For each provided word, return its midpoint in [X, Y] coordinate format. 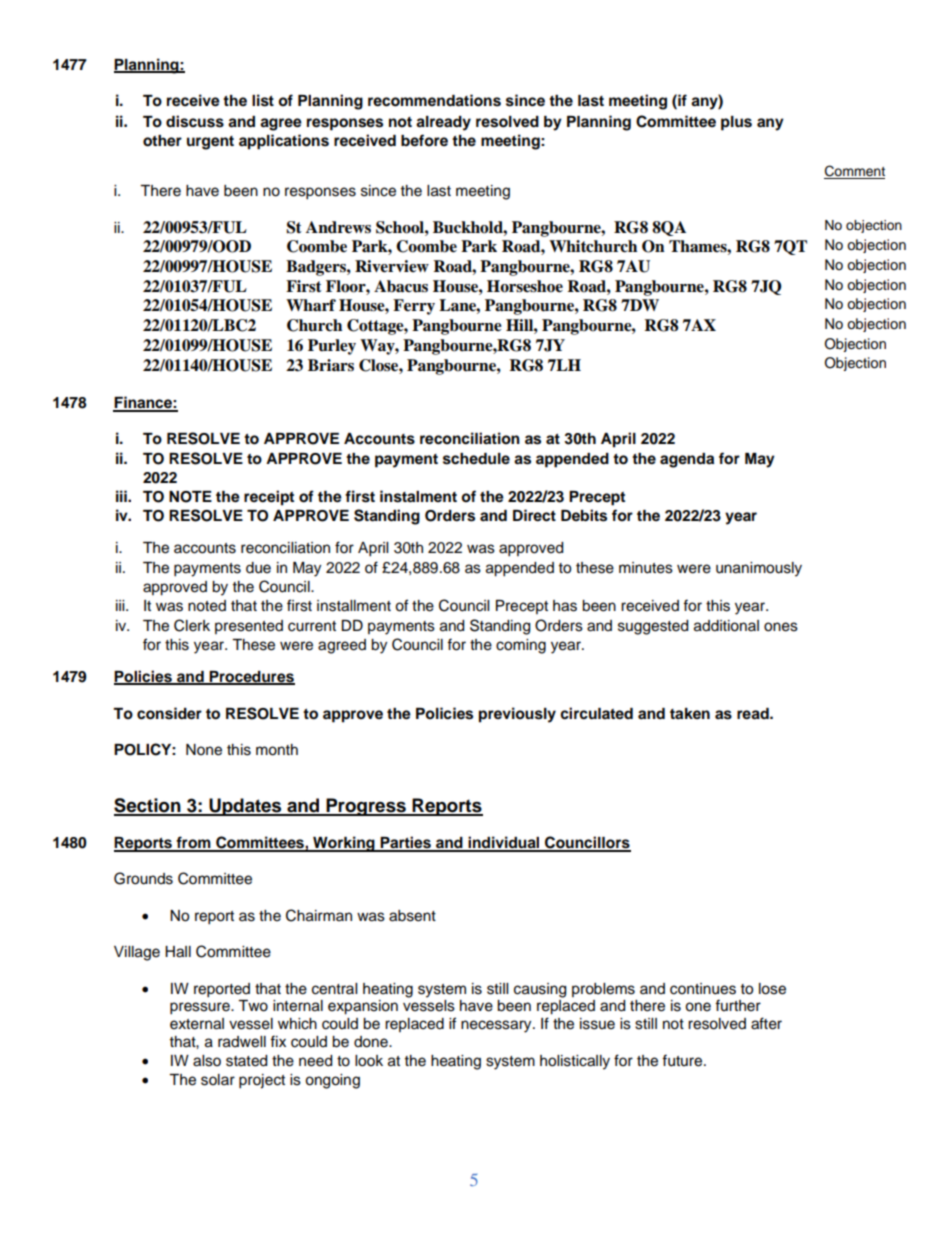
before [424, 140]
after [766, 1023]
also [207, 1061]
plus [736, 123]
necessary [497, 1026]
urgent [210, 143]
